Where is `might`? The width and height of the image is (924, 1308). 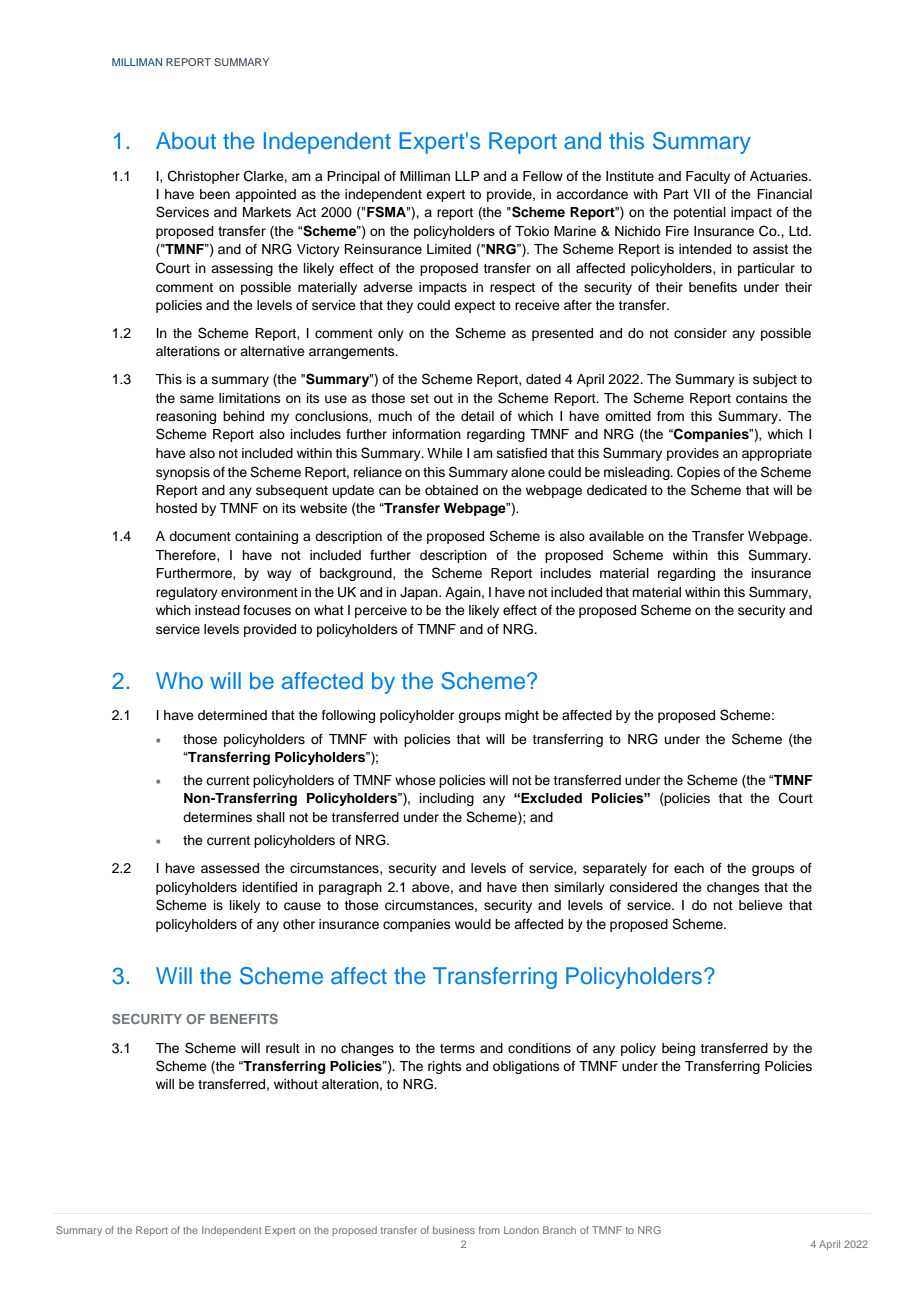
might is located at coordinates (522, 716).
